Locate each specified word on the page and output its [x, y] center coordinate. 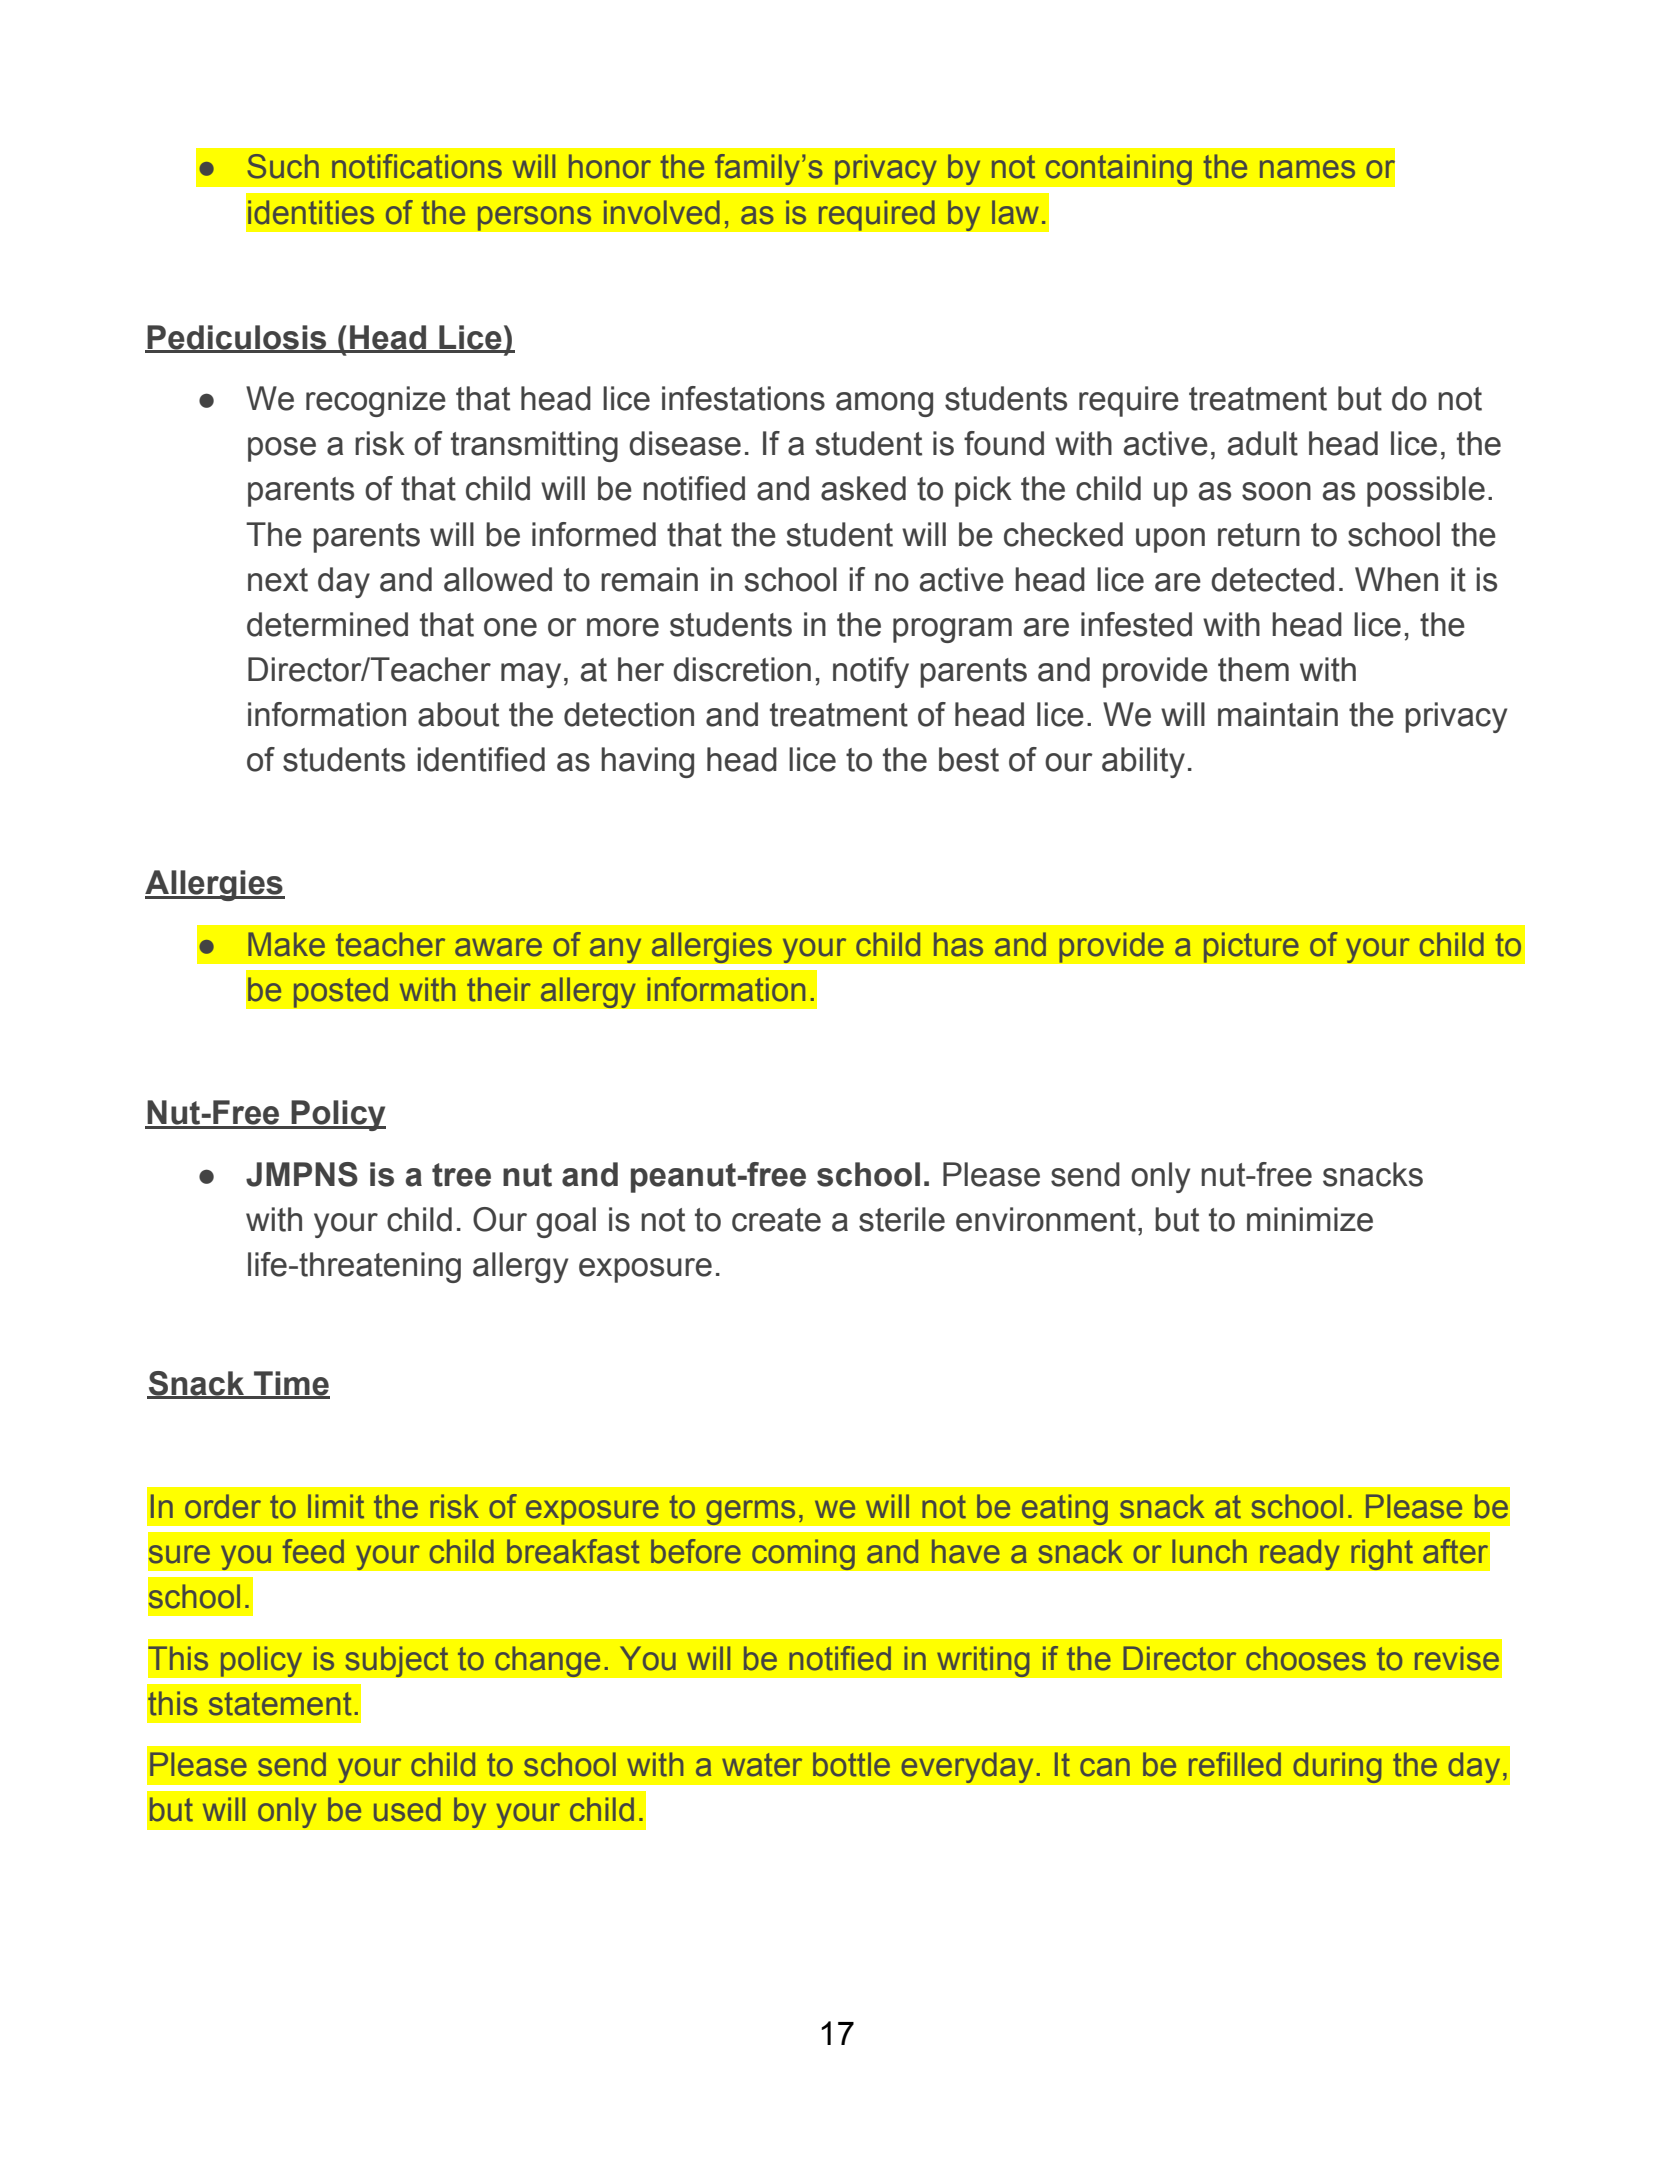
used [407, 1809]
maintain [1278, 714]
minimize [1310, 1219]
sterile [902, 1219]
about [458, 714]
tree [461, 1175]
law [1015, 212]
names [1307, 169]
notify [871, 672]
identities [311, 212]
